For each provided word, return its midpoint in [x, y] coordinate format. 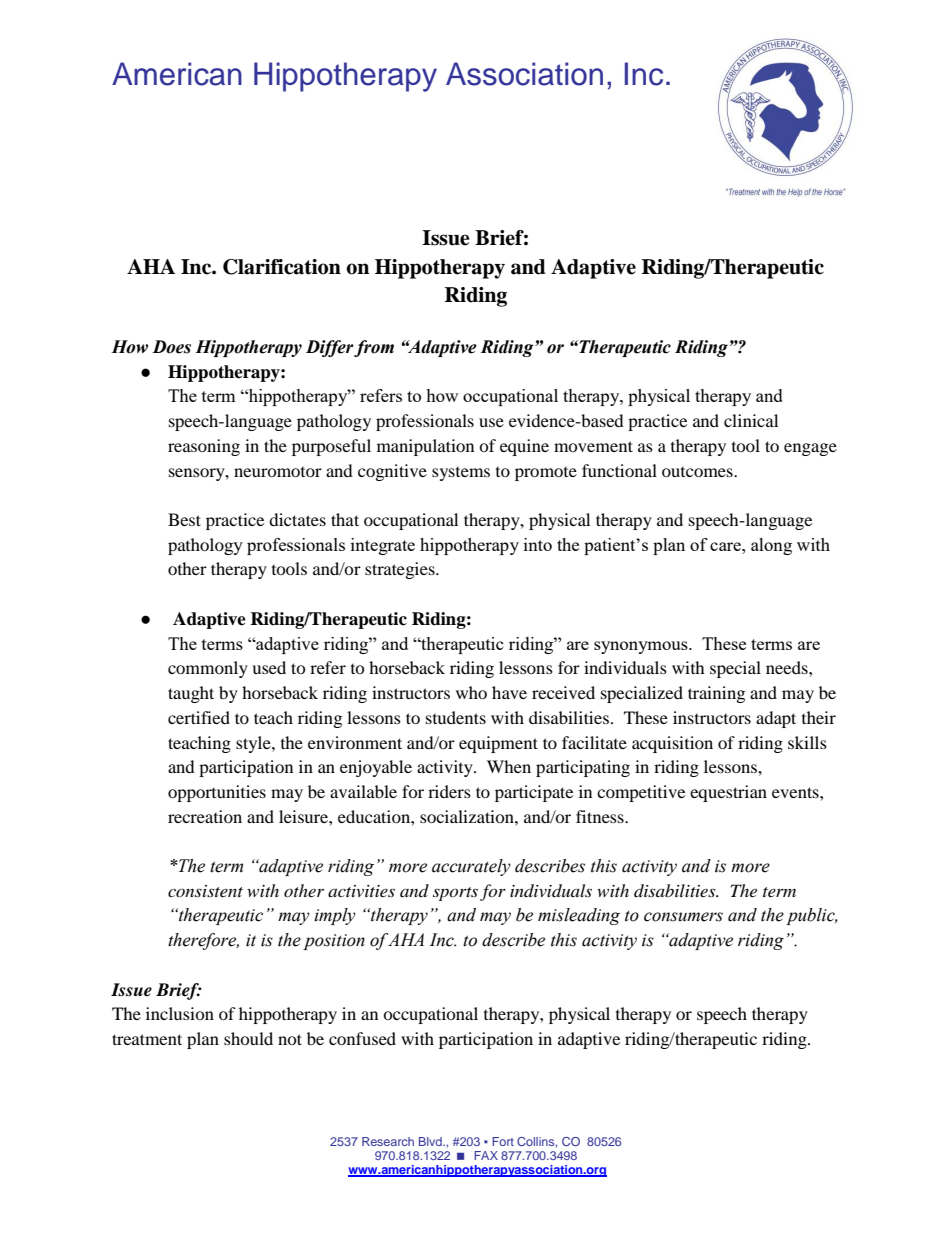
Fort [503, 1141]
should [248, 1038]
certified [199, 717]
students [456, 717]
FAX [486, 1155]
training [716, 694]
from [373, 348]
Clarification [282, 267]
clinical [751, 420]
